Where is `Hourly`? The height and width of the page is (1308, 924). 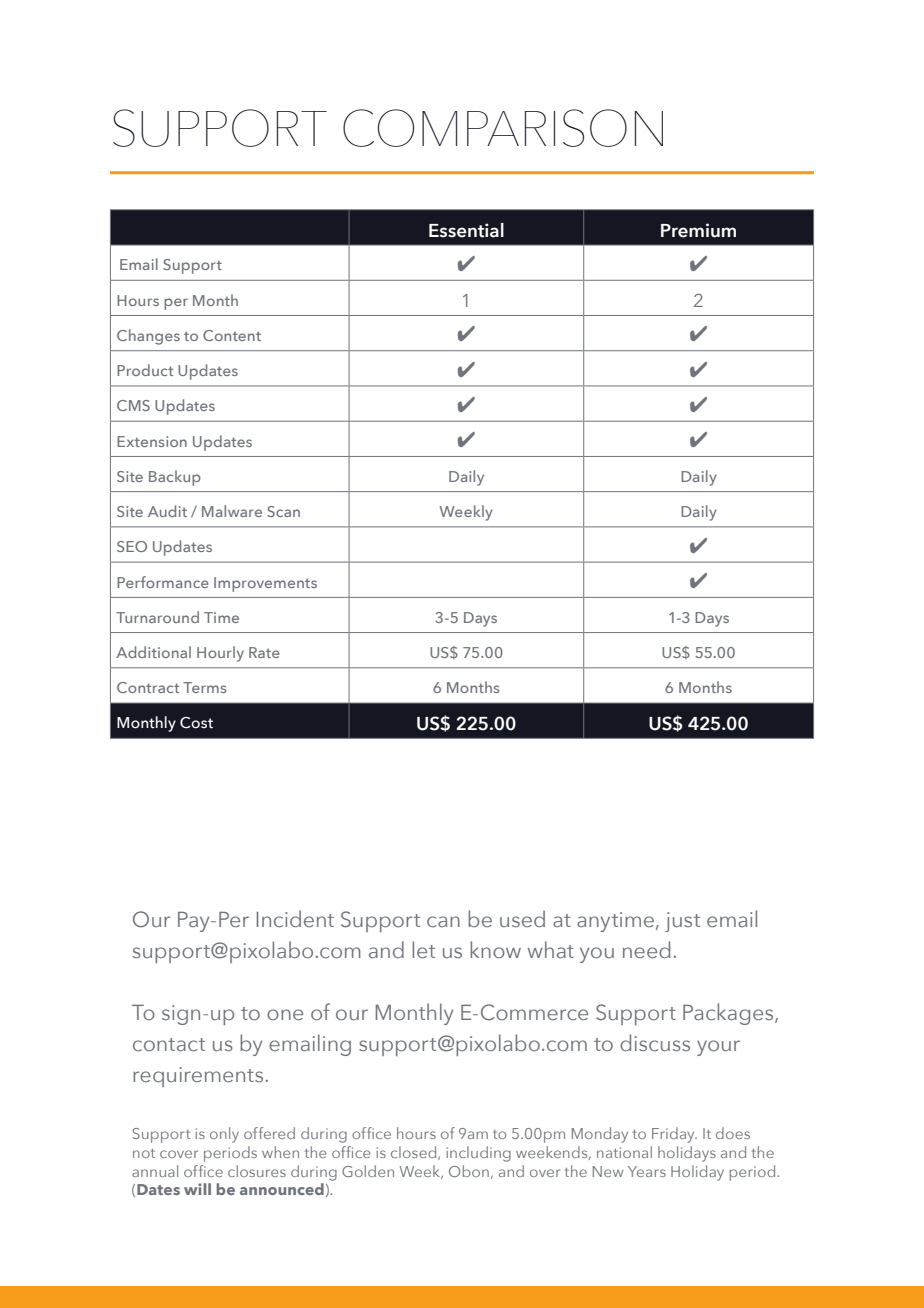
Hourly is located at coordinates (220, 654).
